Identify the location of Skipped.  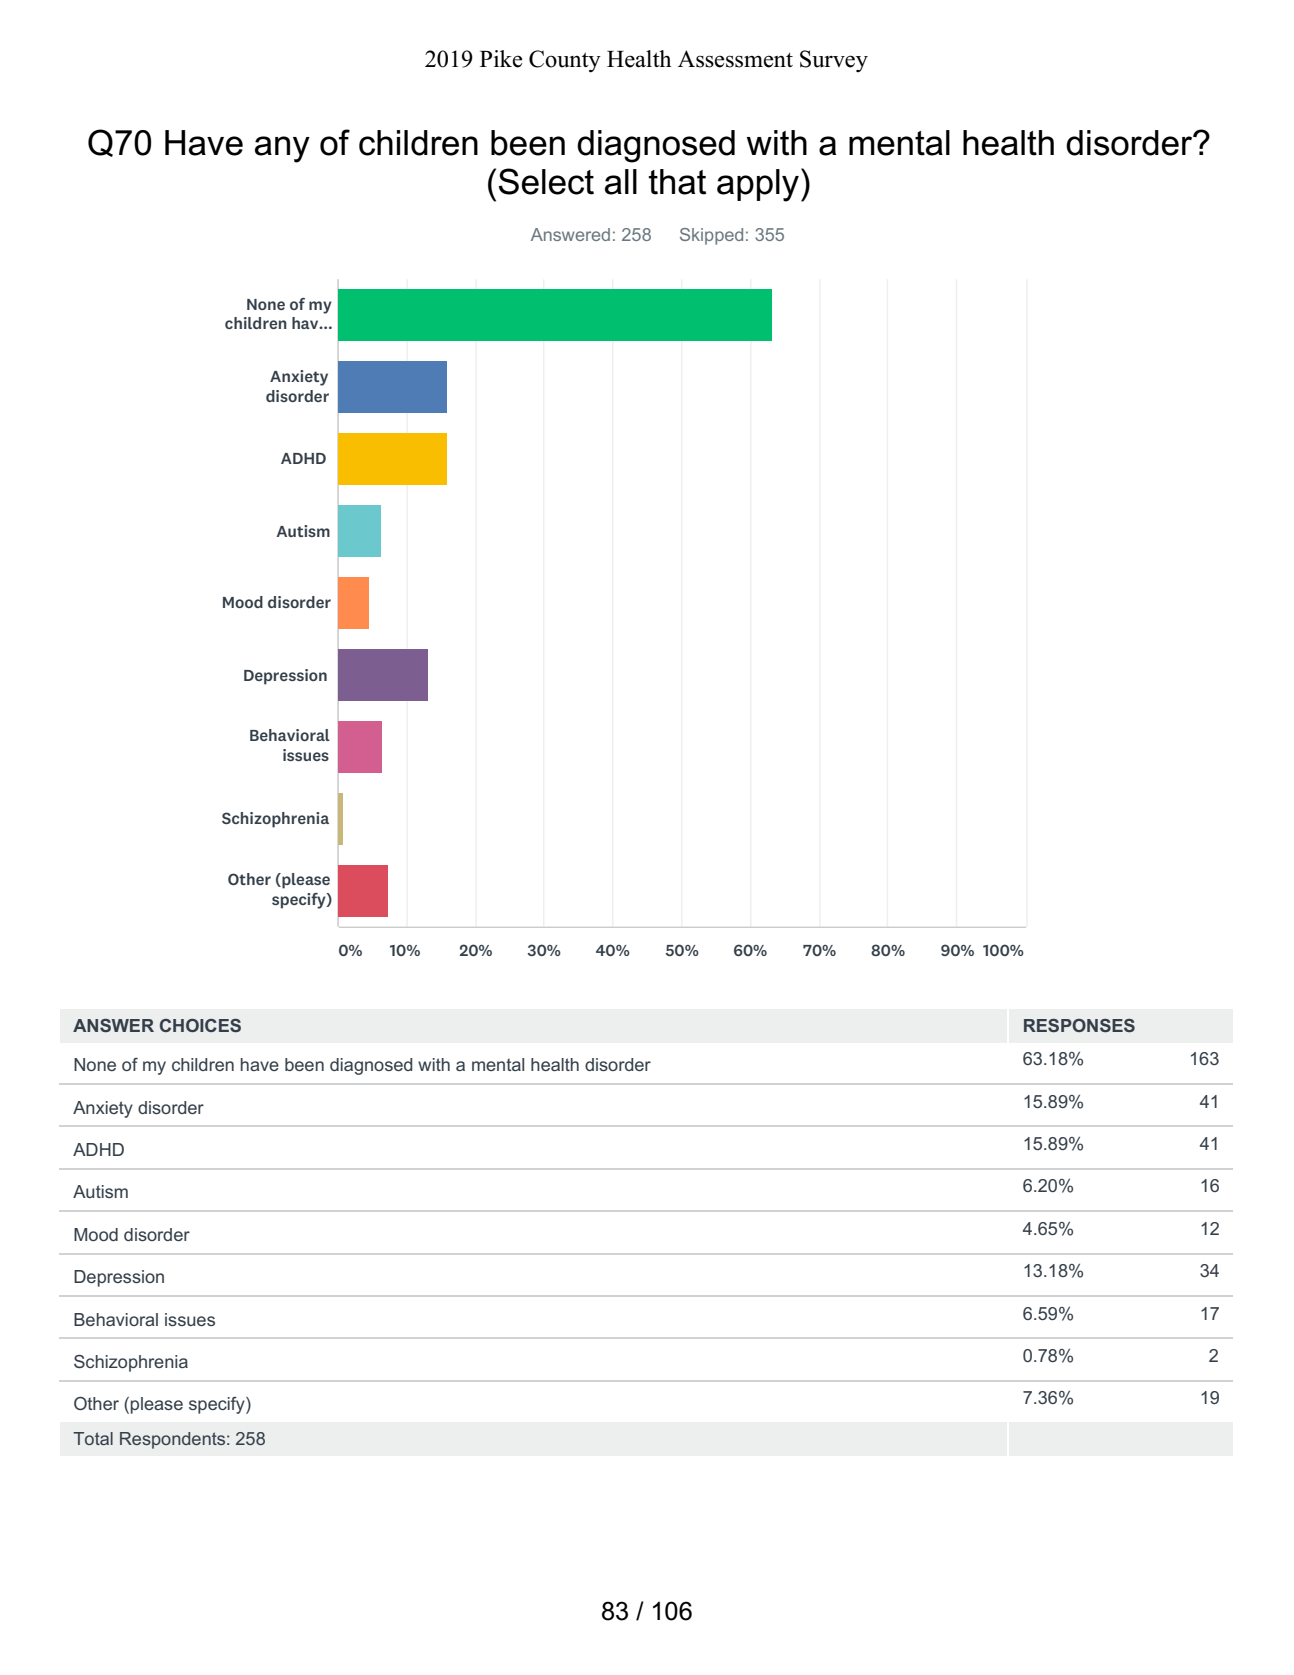
(711, 236).
